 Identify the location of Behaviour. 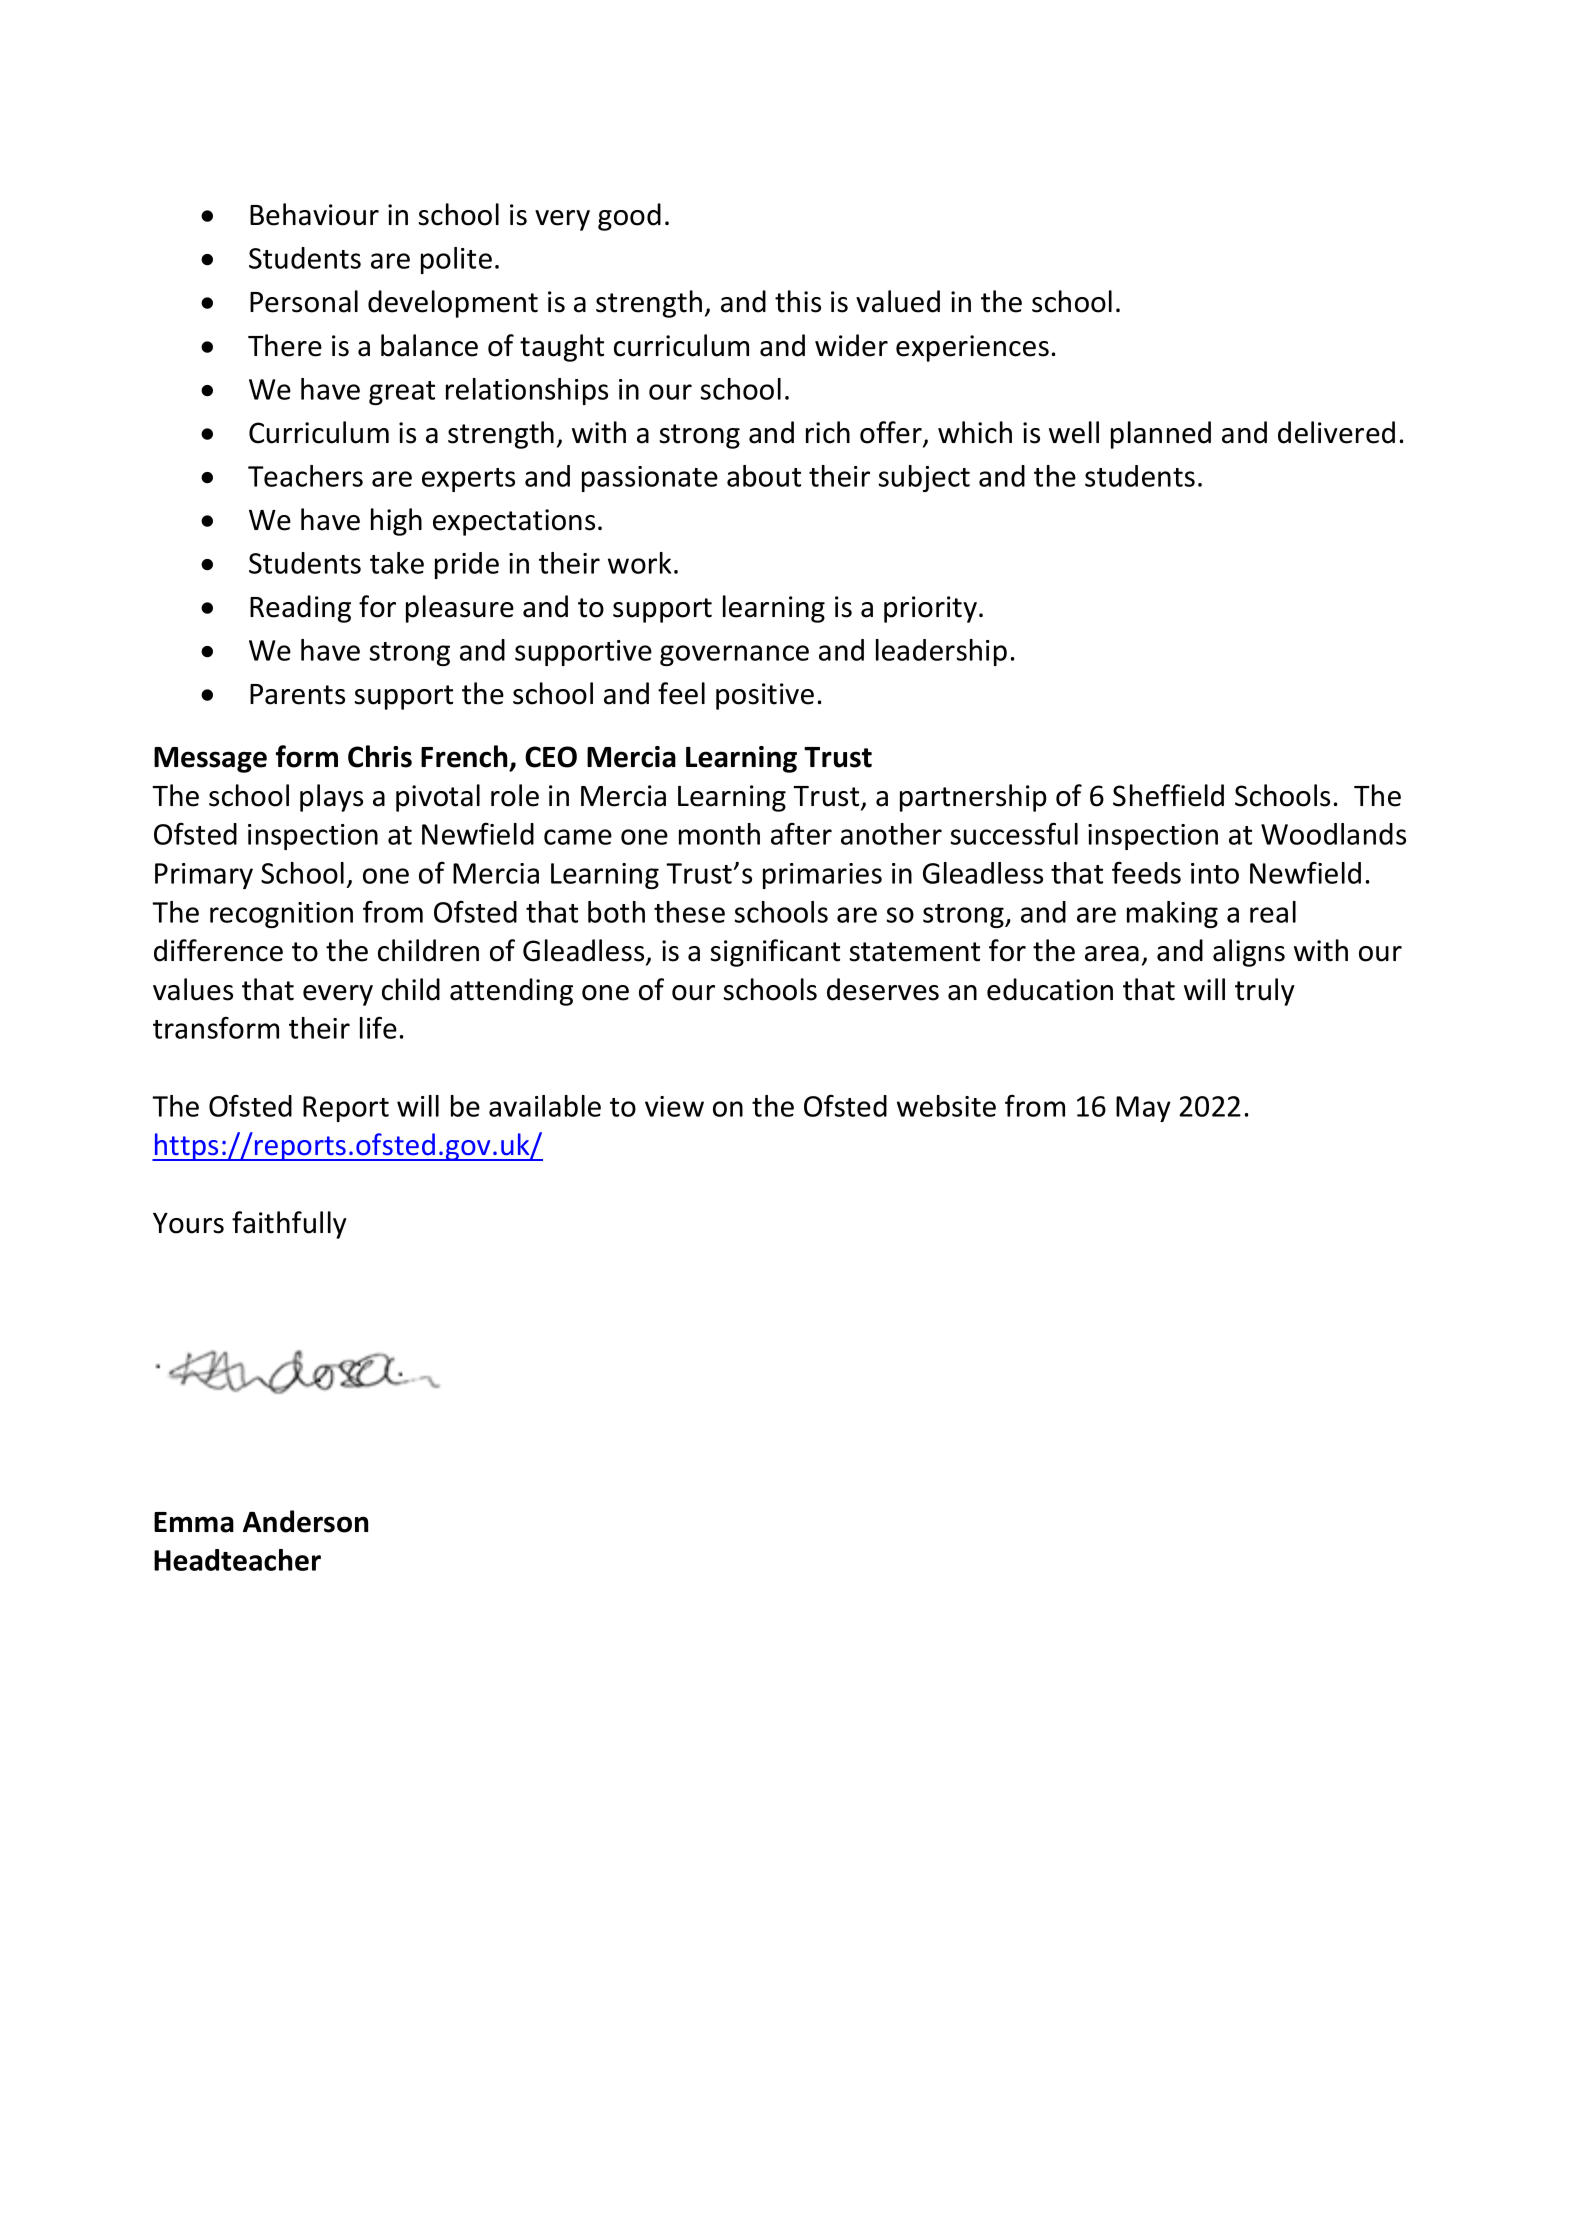
(314, 214).
